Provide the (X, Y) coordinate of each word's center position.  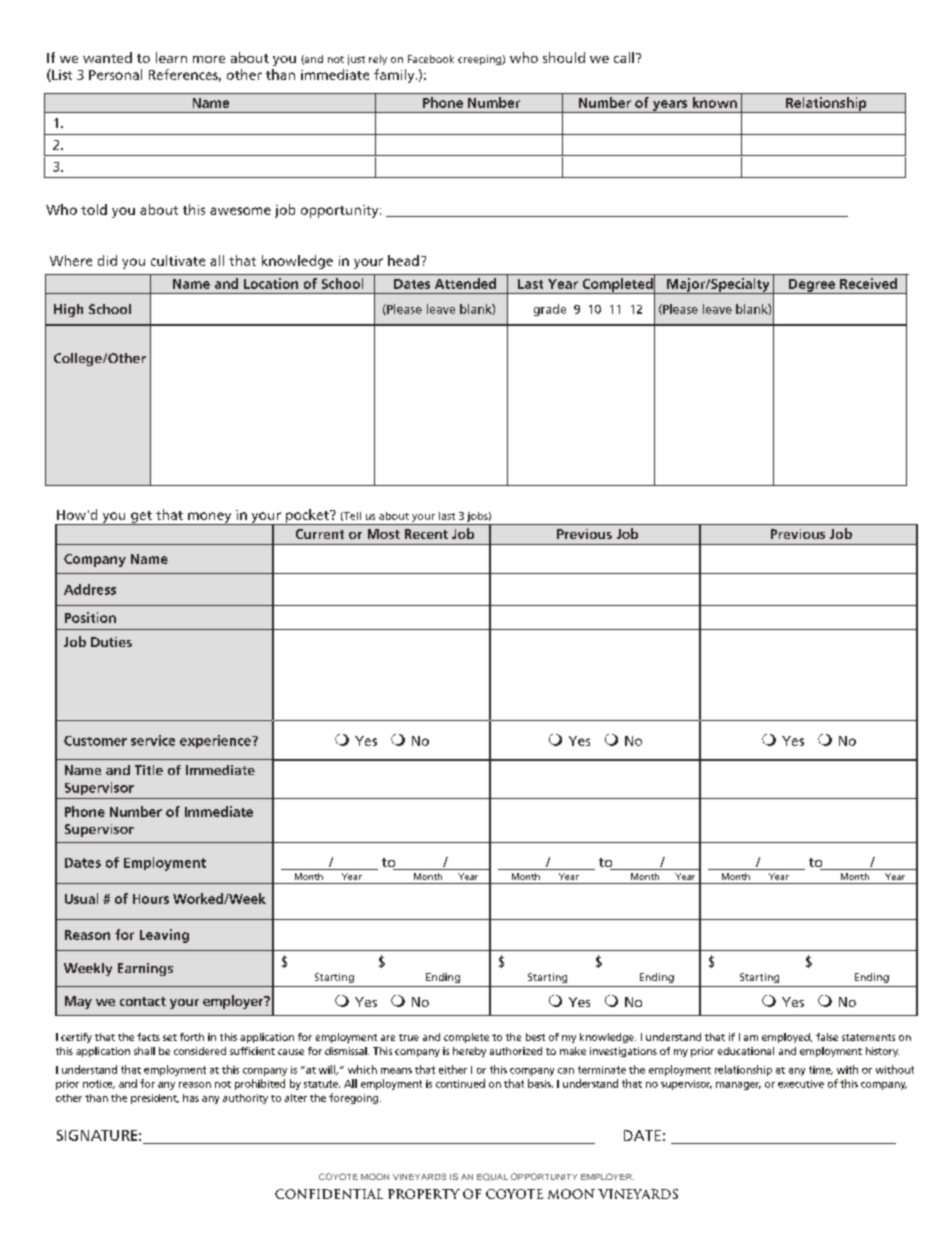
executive (801, 1084)
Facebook (431, 59)
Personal (115, 74)
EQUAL (492, 1177)
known (715, 102)
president (155, 1099)
